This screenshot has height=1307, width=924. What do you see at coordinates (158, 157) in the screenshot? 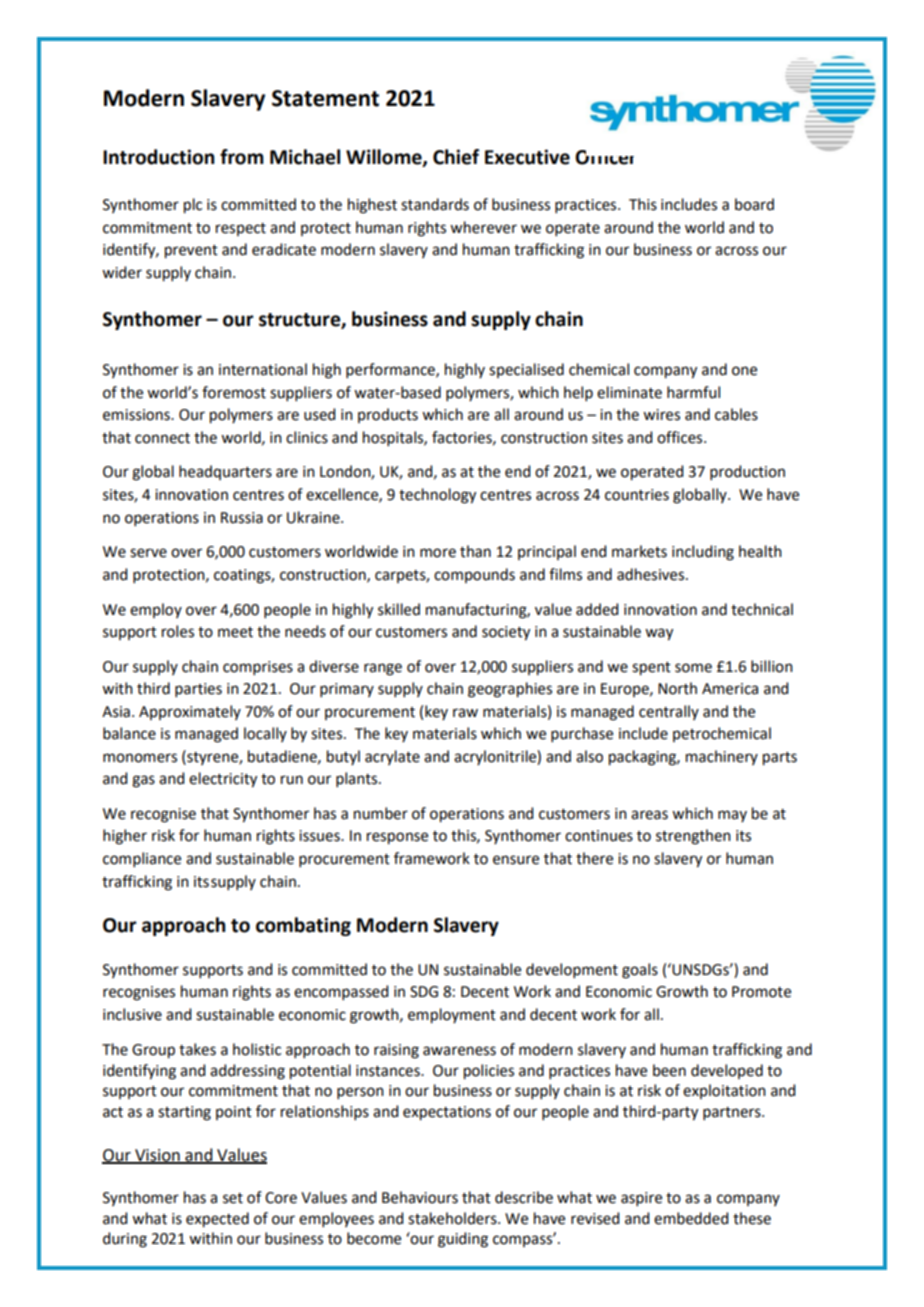
I see `Introduction` at bounding box center [158, 157].
